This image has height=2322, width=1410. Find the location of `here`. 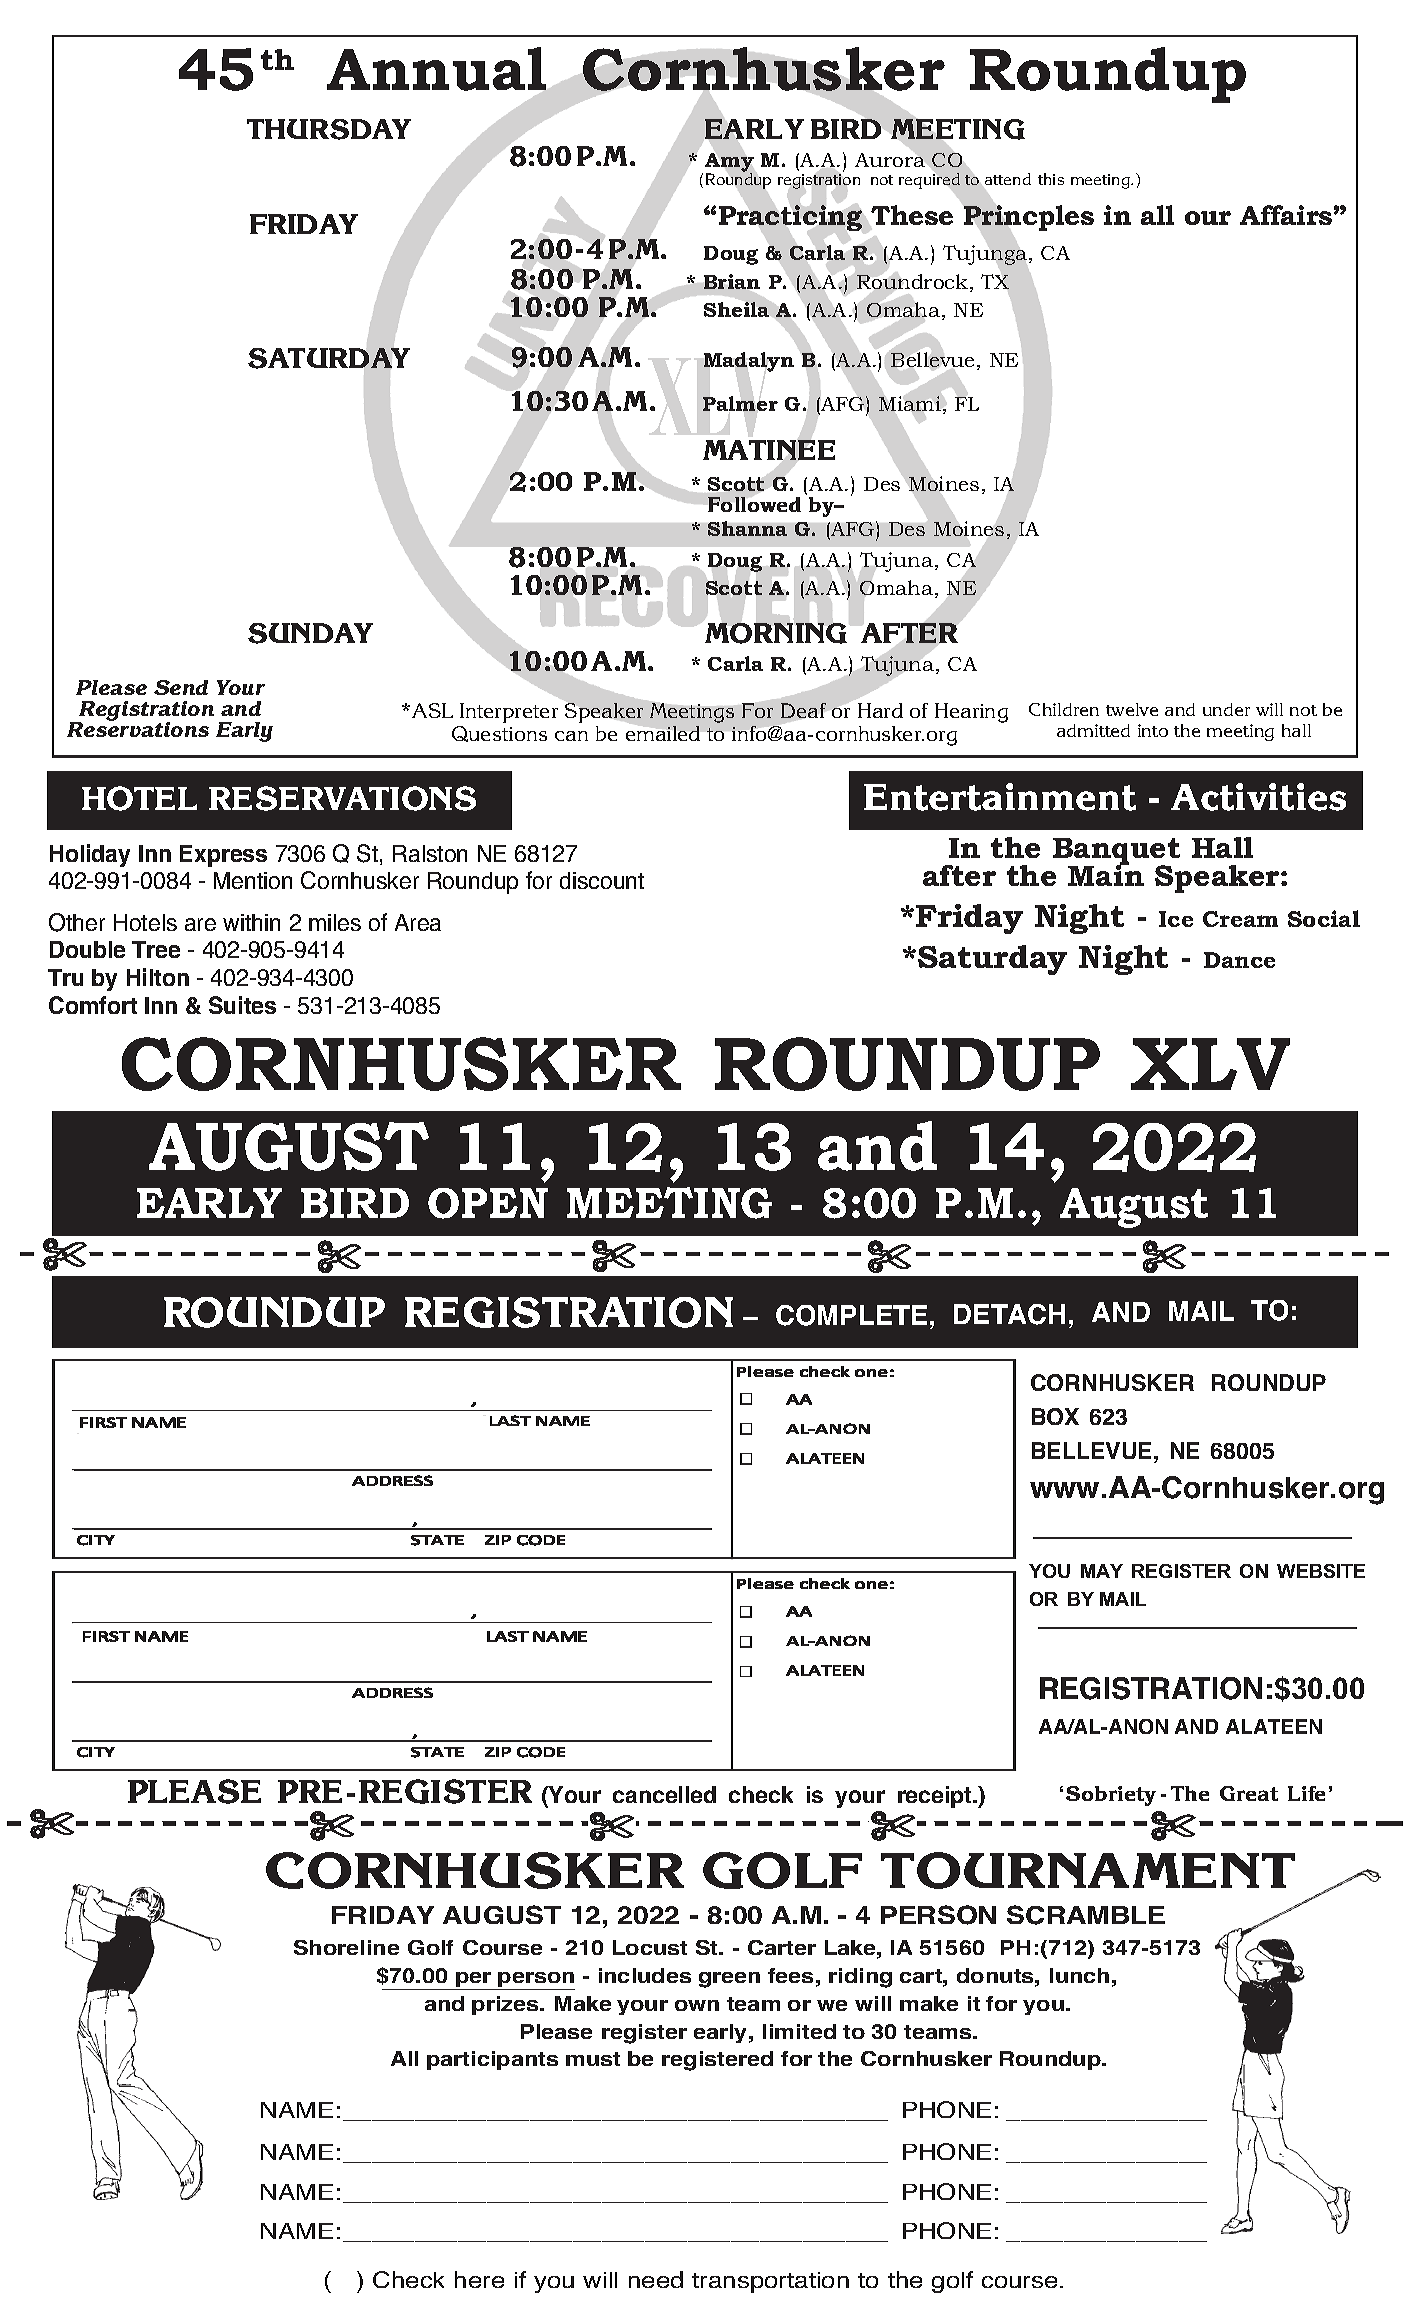

here is located at coordinates (479, 2279).
